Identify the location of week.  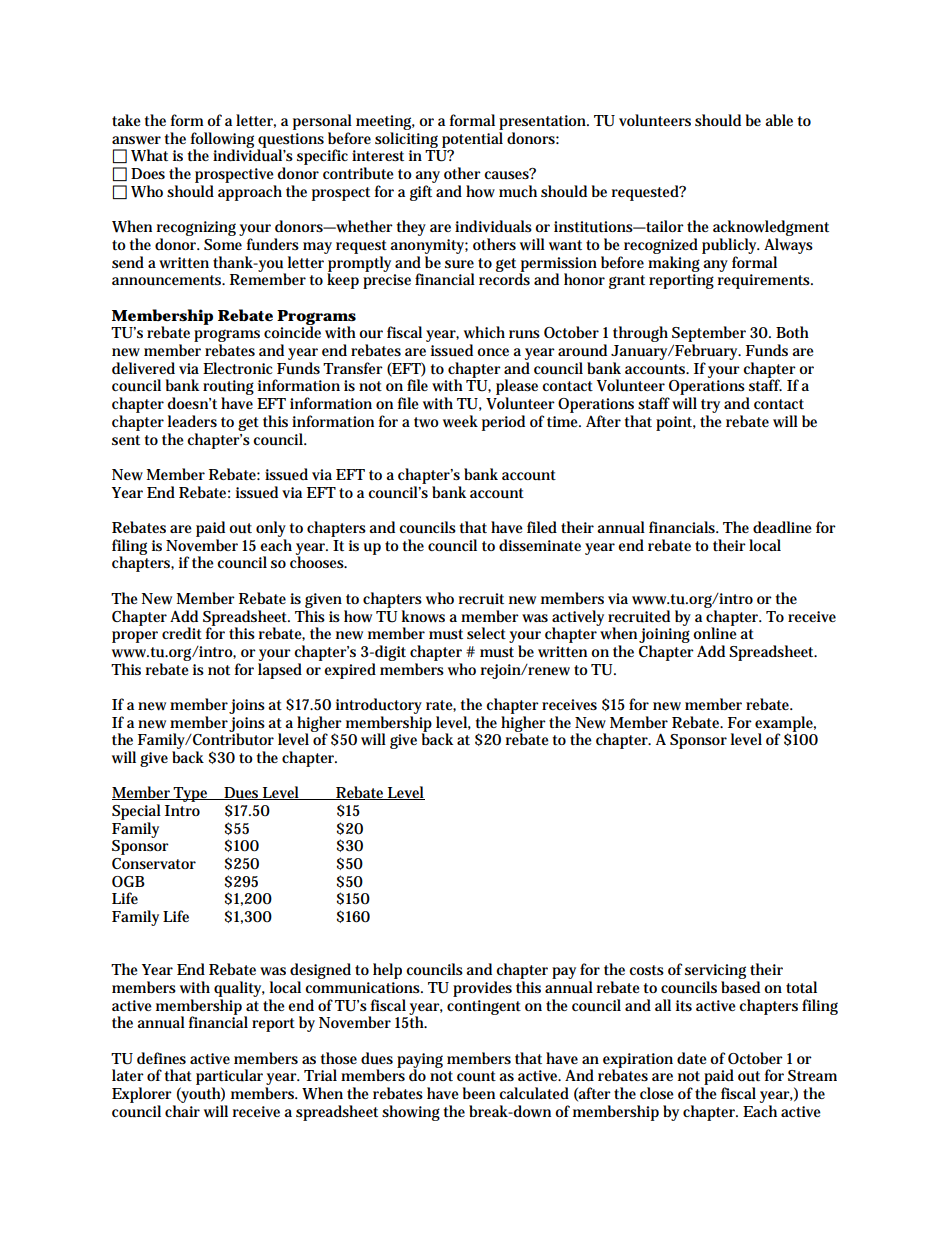
(460, 421).
